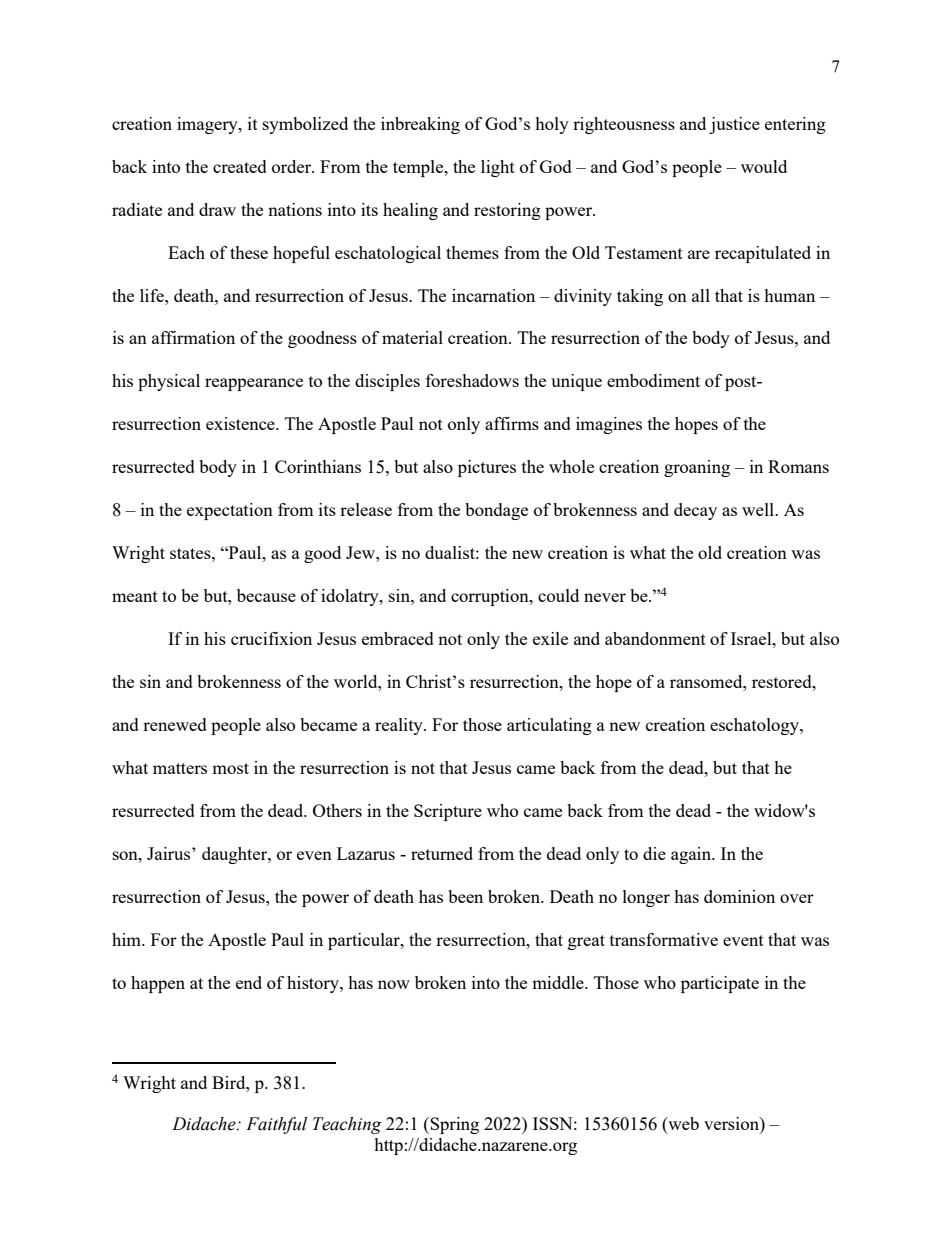 The width and height of the page is (952, 1233). What do you see at coordinates (448, 812) in the page?
I see `Scripture` at bounding box center [448, 812].
